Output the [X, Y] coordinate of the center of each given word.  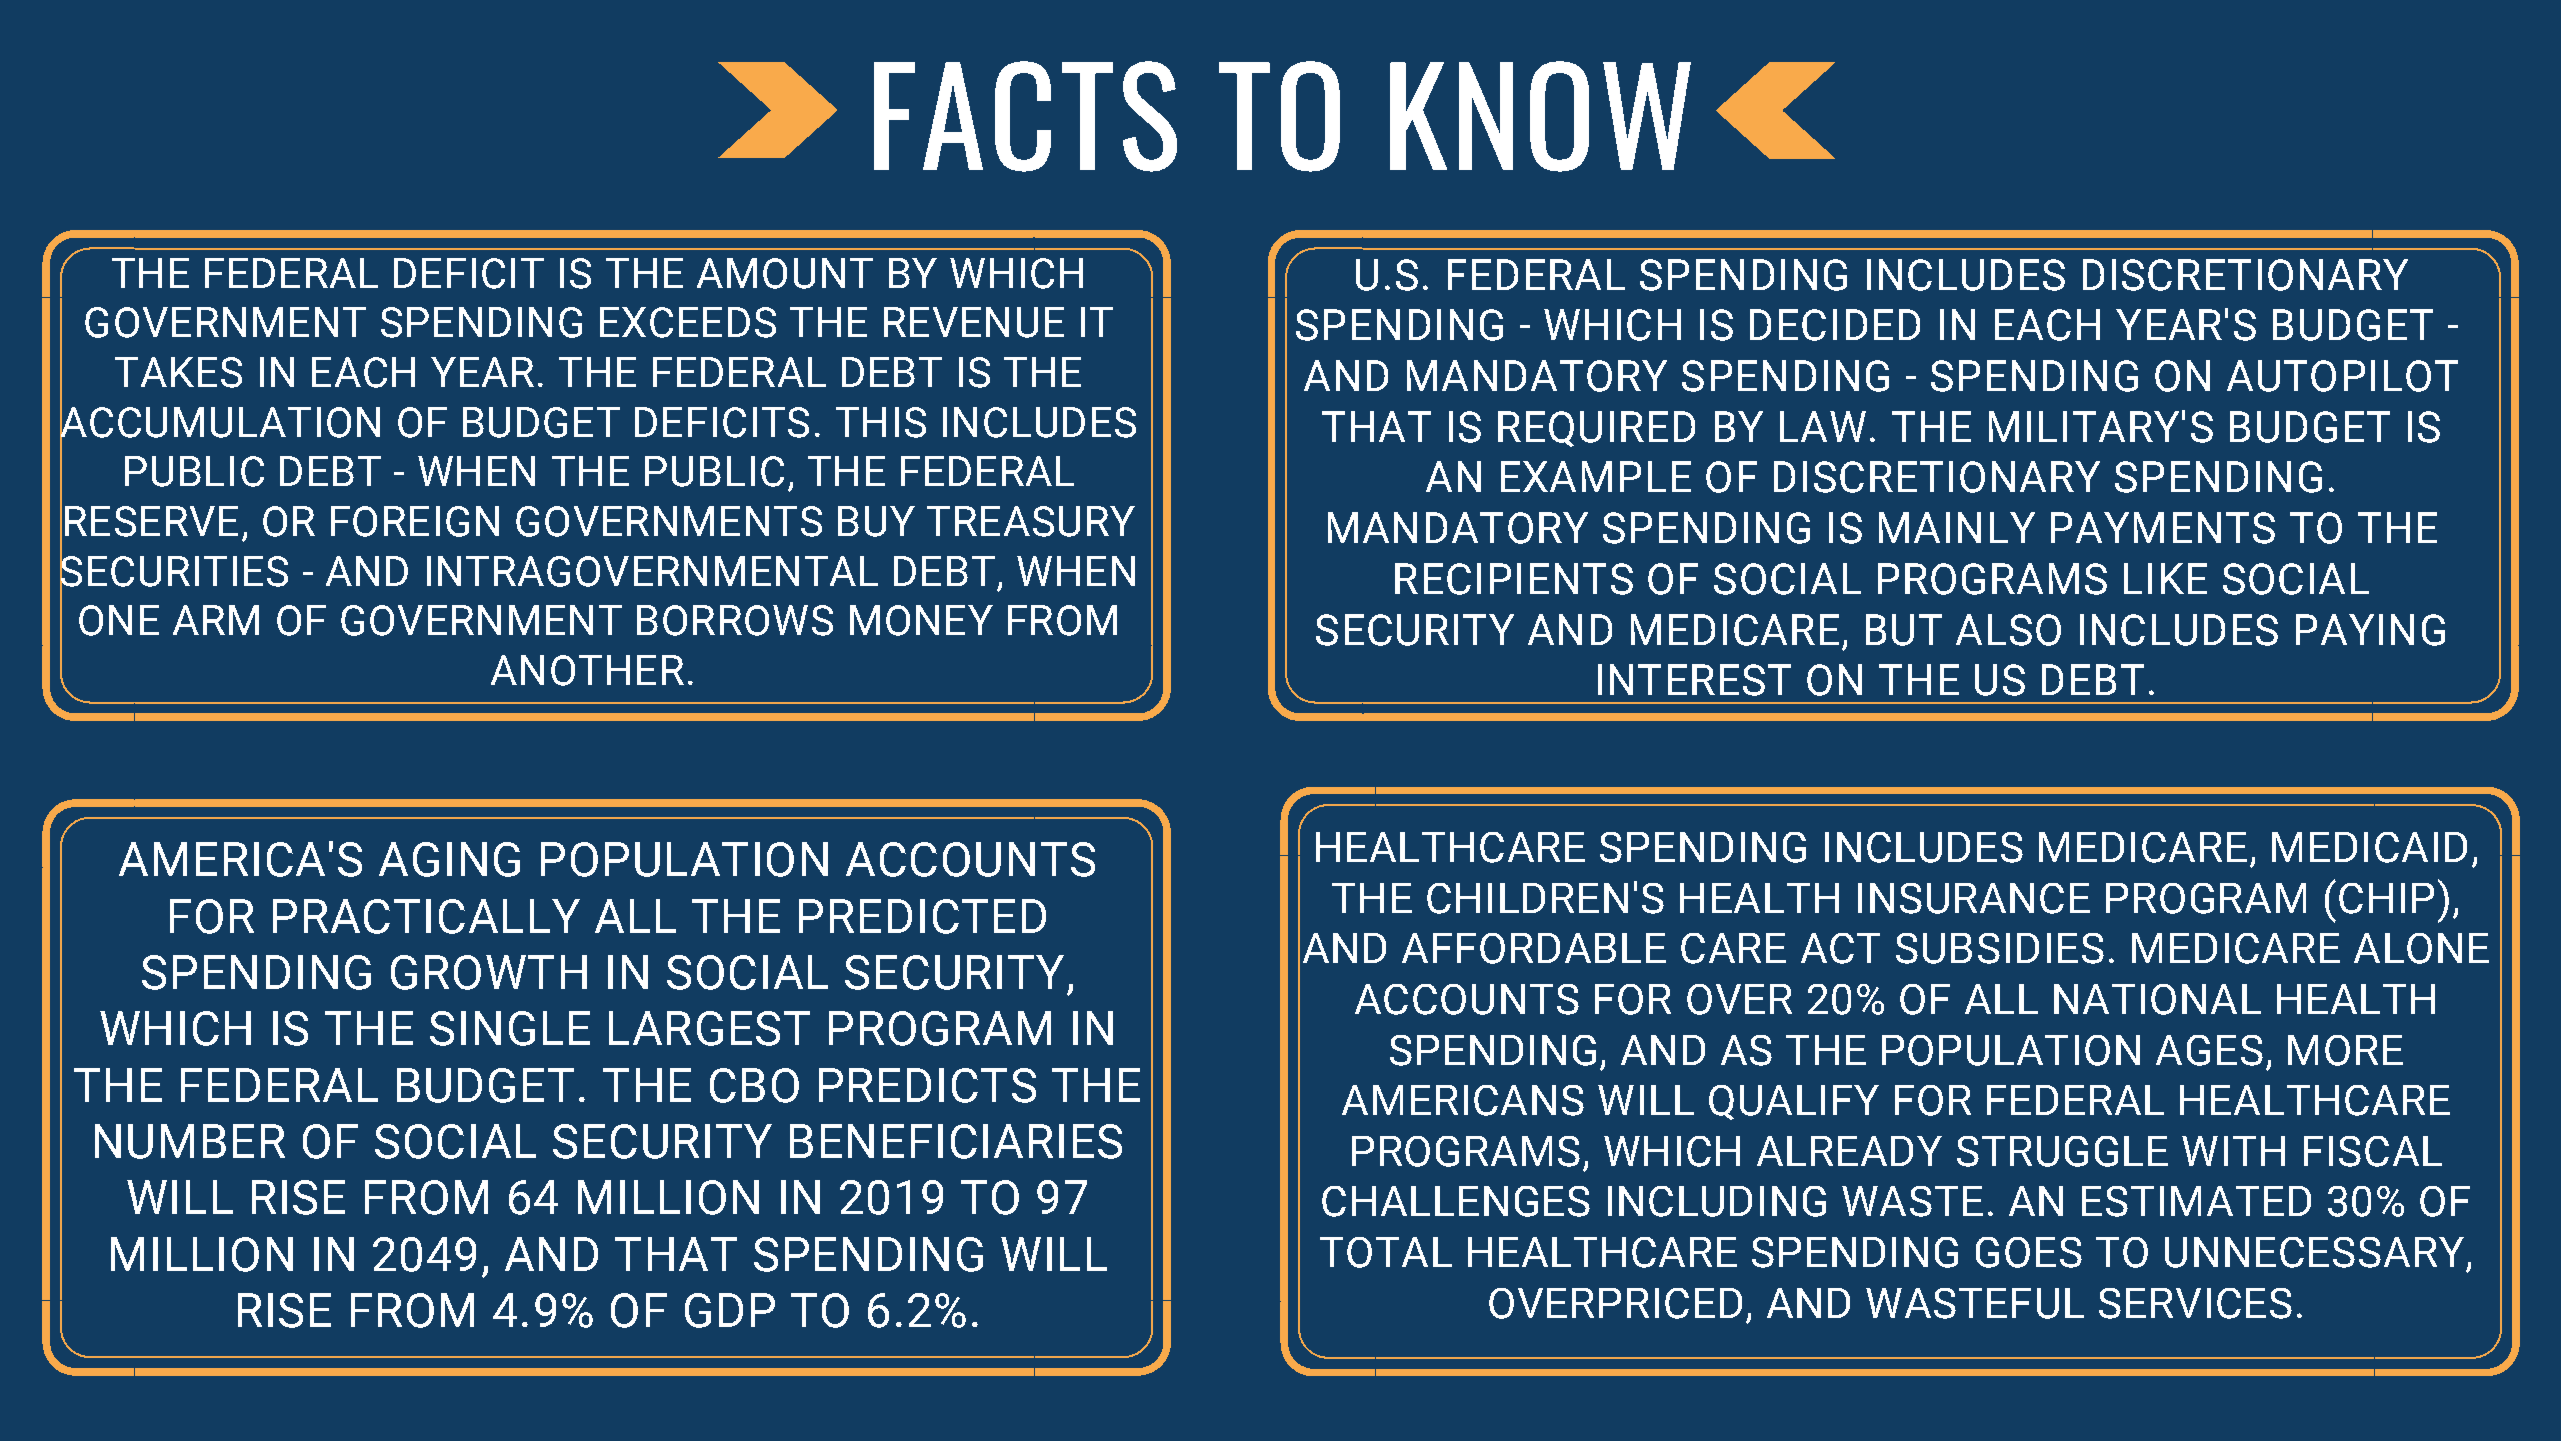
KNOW [1540, 116]
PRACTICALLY [426, 916]
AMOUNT [785, 273]
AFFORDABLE [1534, 948]
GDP [730, 1310]
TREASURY [1031, 521]
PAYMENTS [2163, 528]
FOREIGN [415, 521]
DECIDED [1835, 325]
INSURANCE [1974, 898]
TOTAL [1386, 1252]
